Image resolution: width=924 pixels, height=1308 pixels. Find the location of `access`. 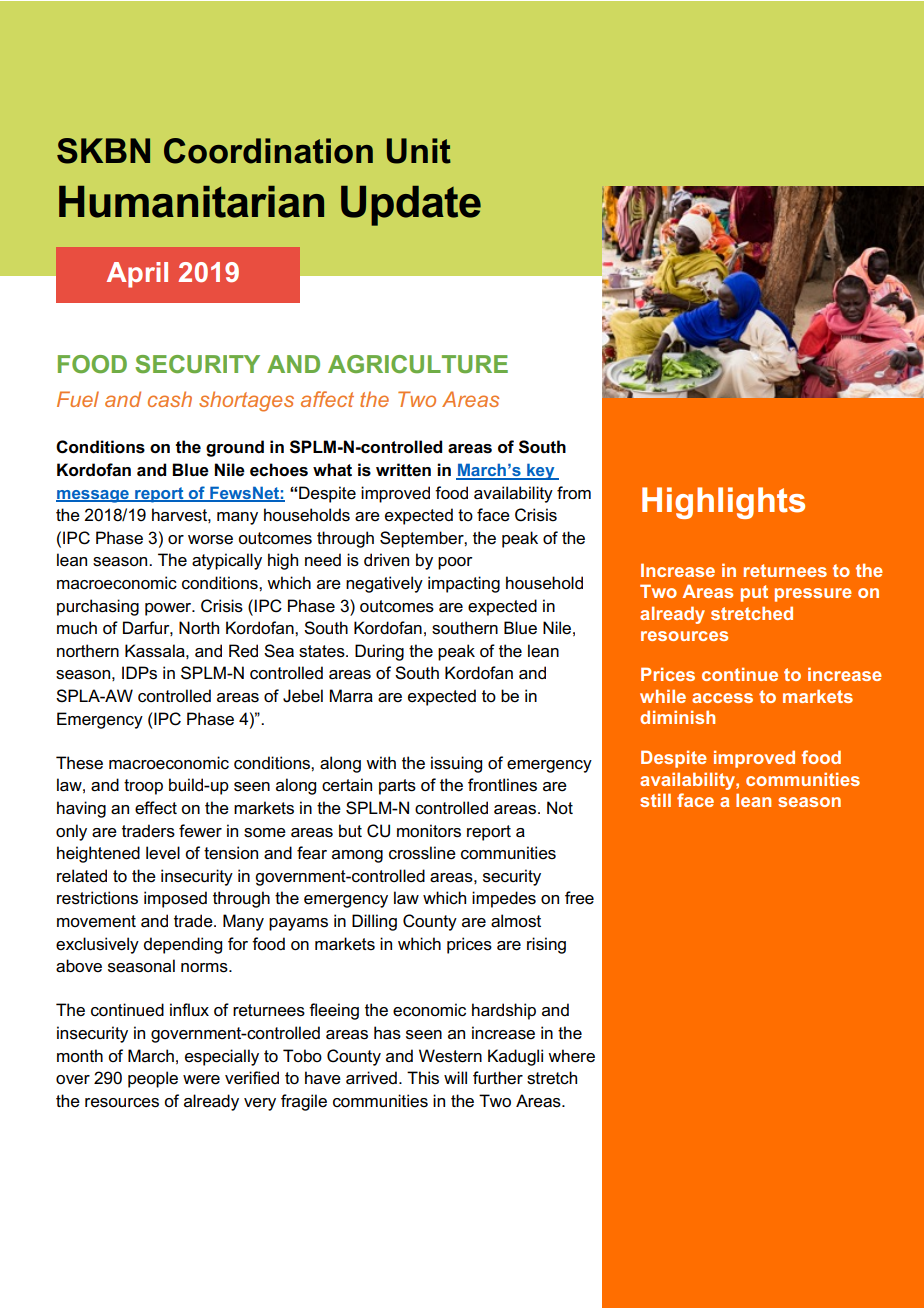

access is located at coordinates (722, 698).
